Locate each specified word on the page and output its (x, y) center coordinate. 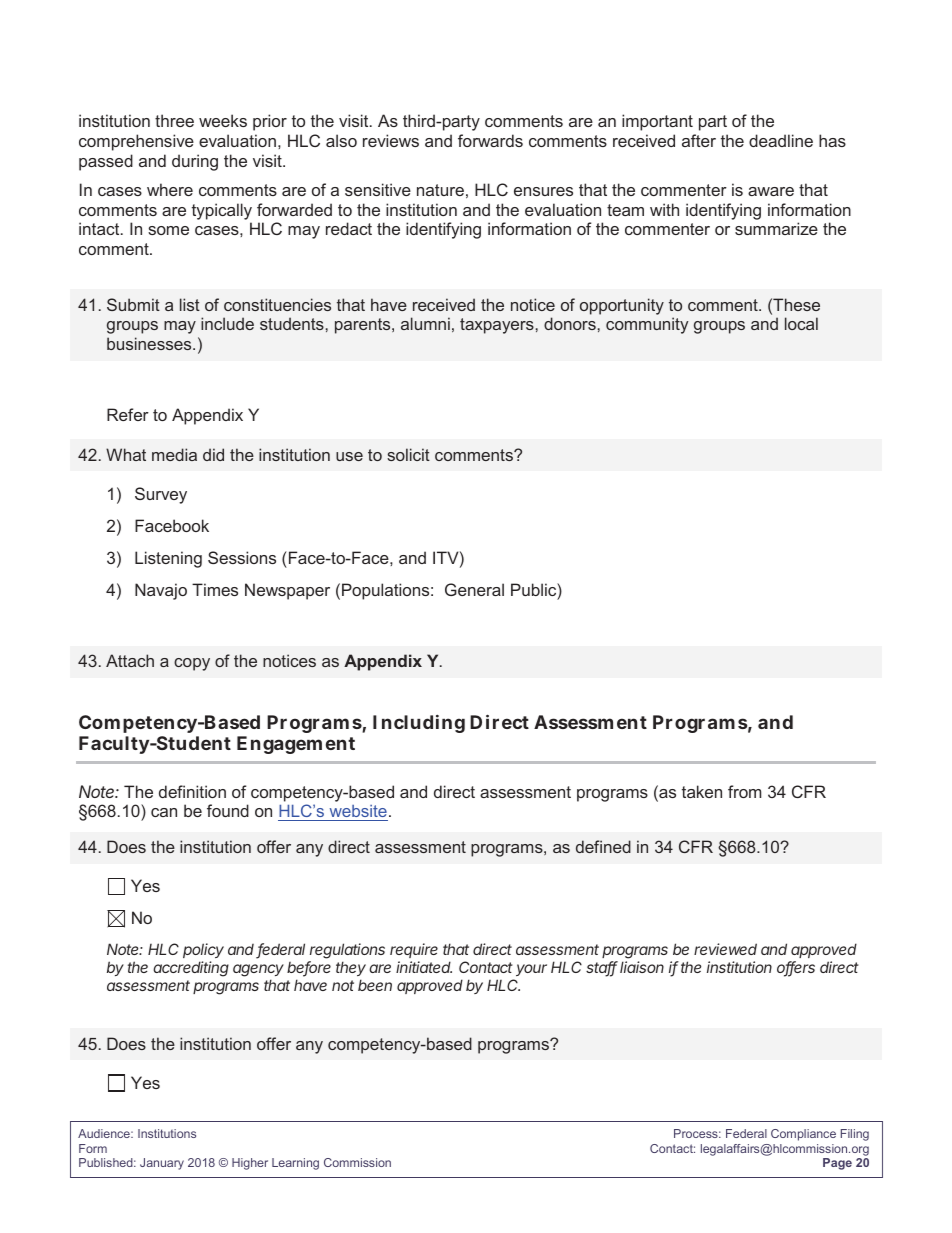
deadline (781, 140)
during (195, 162)
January (162, 1164)
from (744, 791)
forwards (490, 140)
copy (192, 664)
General (474, 589)
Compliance (803, 1135)
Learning (295, 1164)
